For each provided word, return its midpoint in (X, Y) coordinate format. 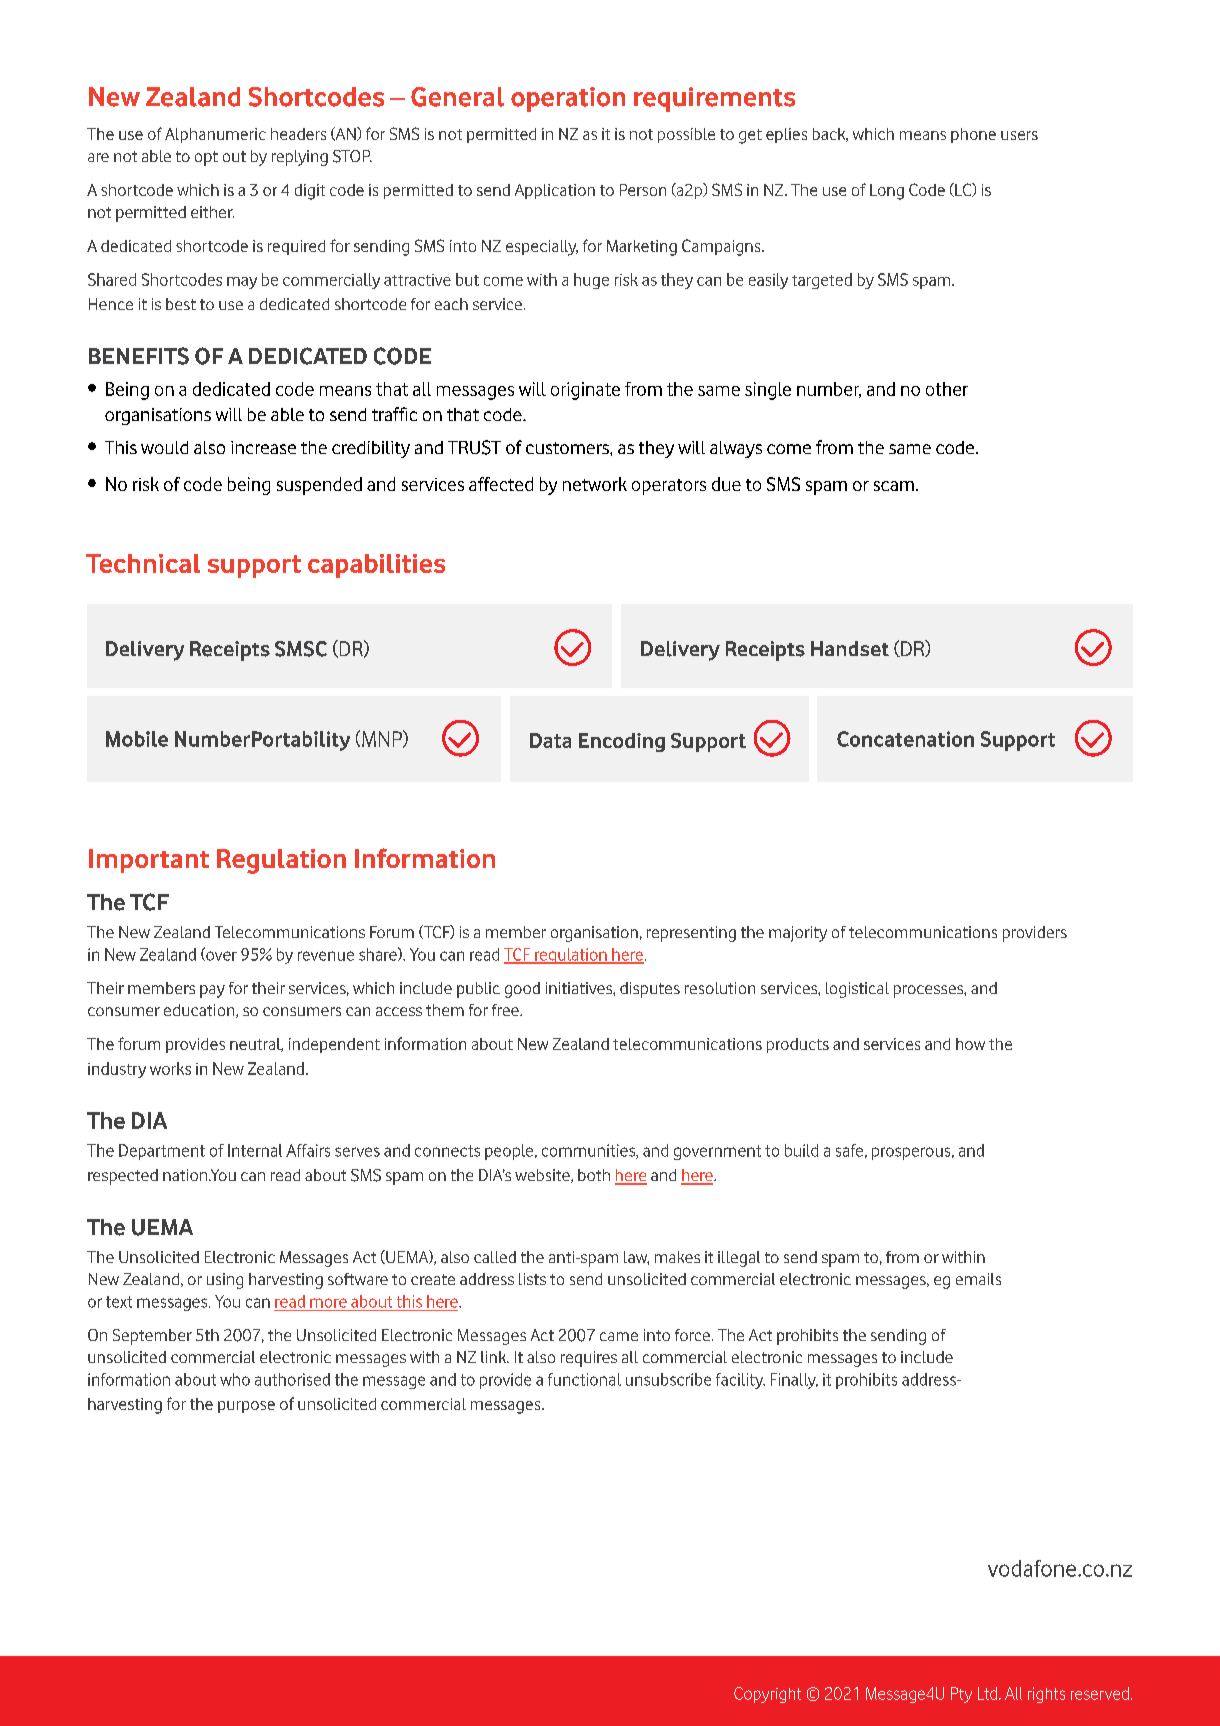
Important (149, 861)
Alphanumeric (215, 135)
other (947, 389)
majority (798, 934)
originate (585, 391)
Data (550, 740)
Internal (255, 1150)
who (235, 1379)
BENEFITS (139, 356)
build (801, 1150)
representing (691, 934)
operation (568, 99)
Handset (850, 648)
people (510, 1152)
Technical (143, 563)
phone (973, 135)
